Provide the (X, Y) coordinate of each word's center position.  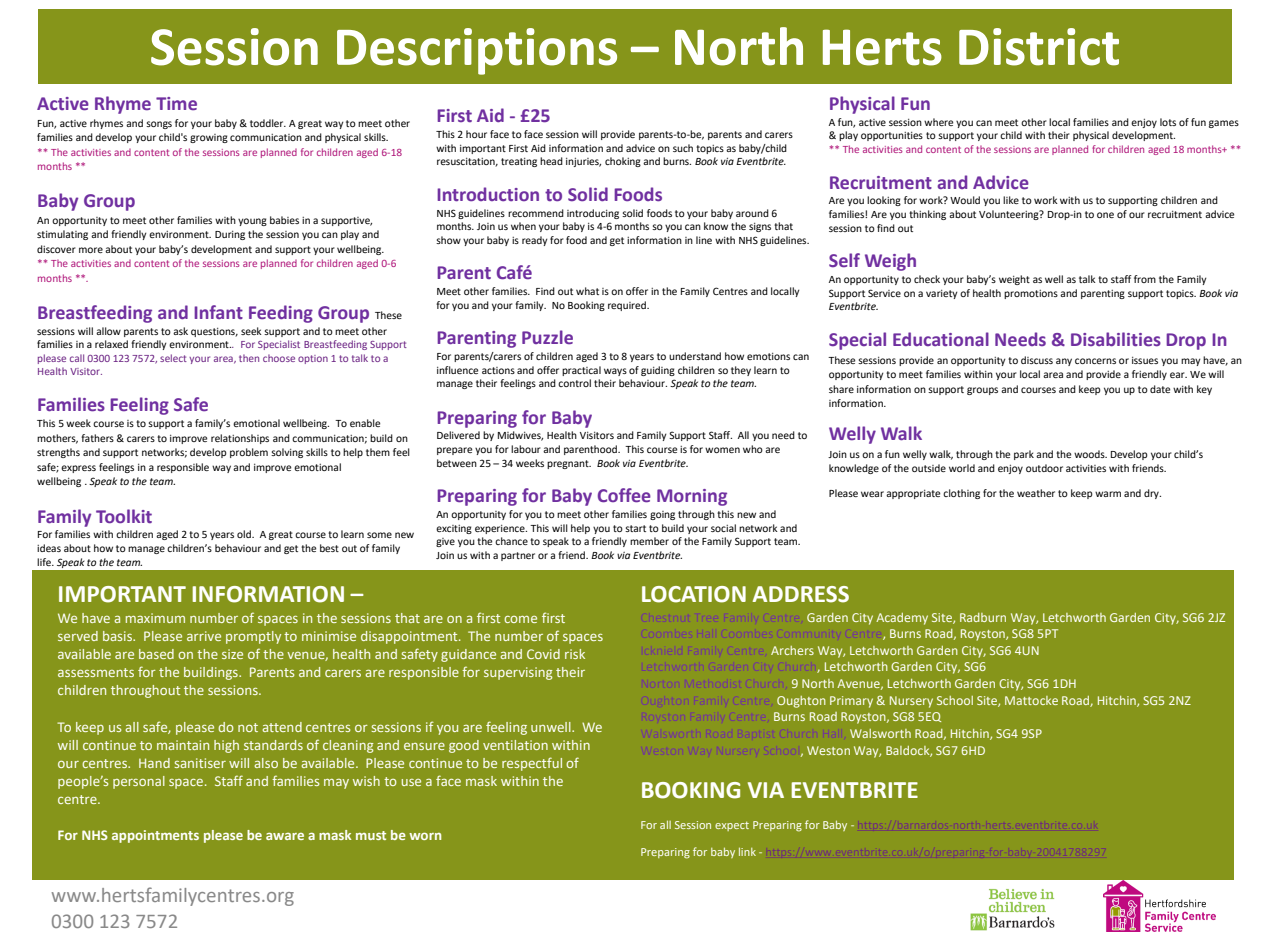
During (230, 235)
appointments (155, 836)
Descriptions (477, 51)
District (1039, 47)
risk (575, 654)
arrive (204, 636)
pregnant (569, 464)
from (1145, 279)
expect (732, 826)
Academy (902, 619)
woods (1090, 454)
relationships (240, 439)
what (587, 291)
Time (176, 103)
